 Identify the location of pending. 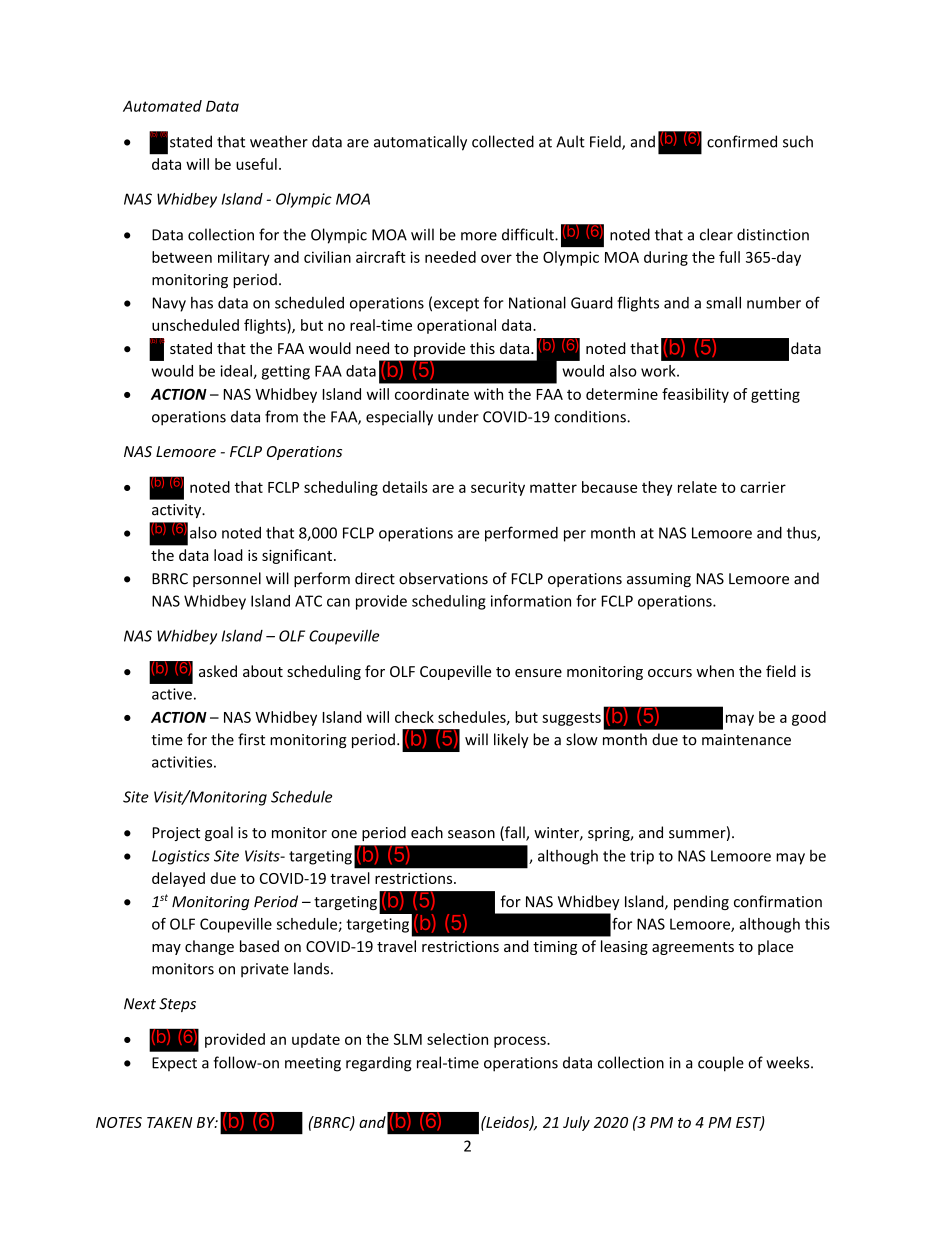
(701, 902).
